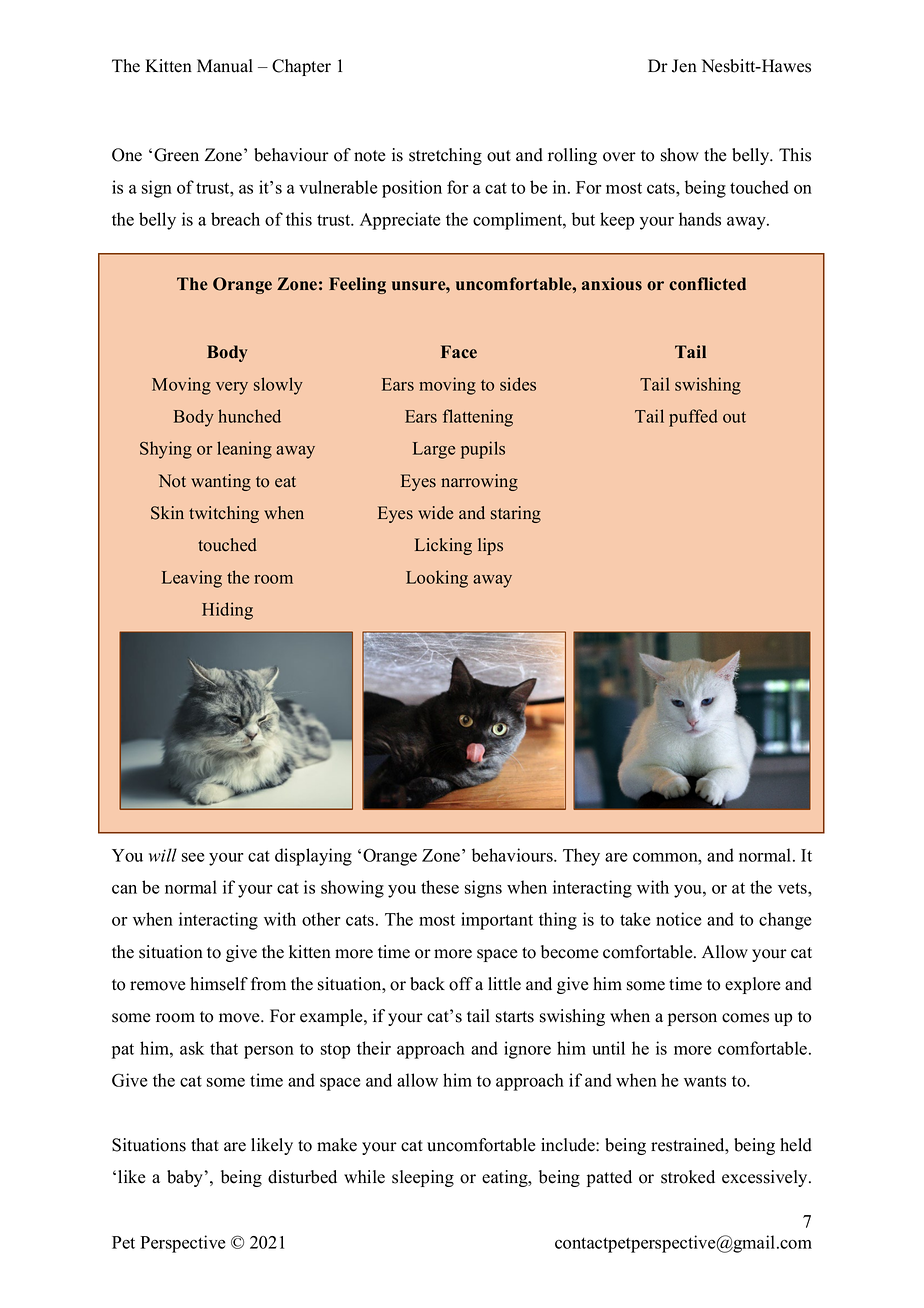 Image resolution: width=924 pixels, height=1308 pixels. Describe the element at coordinates (516, 514) in the document. I see `staring` at that location.
